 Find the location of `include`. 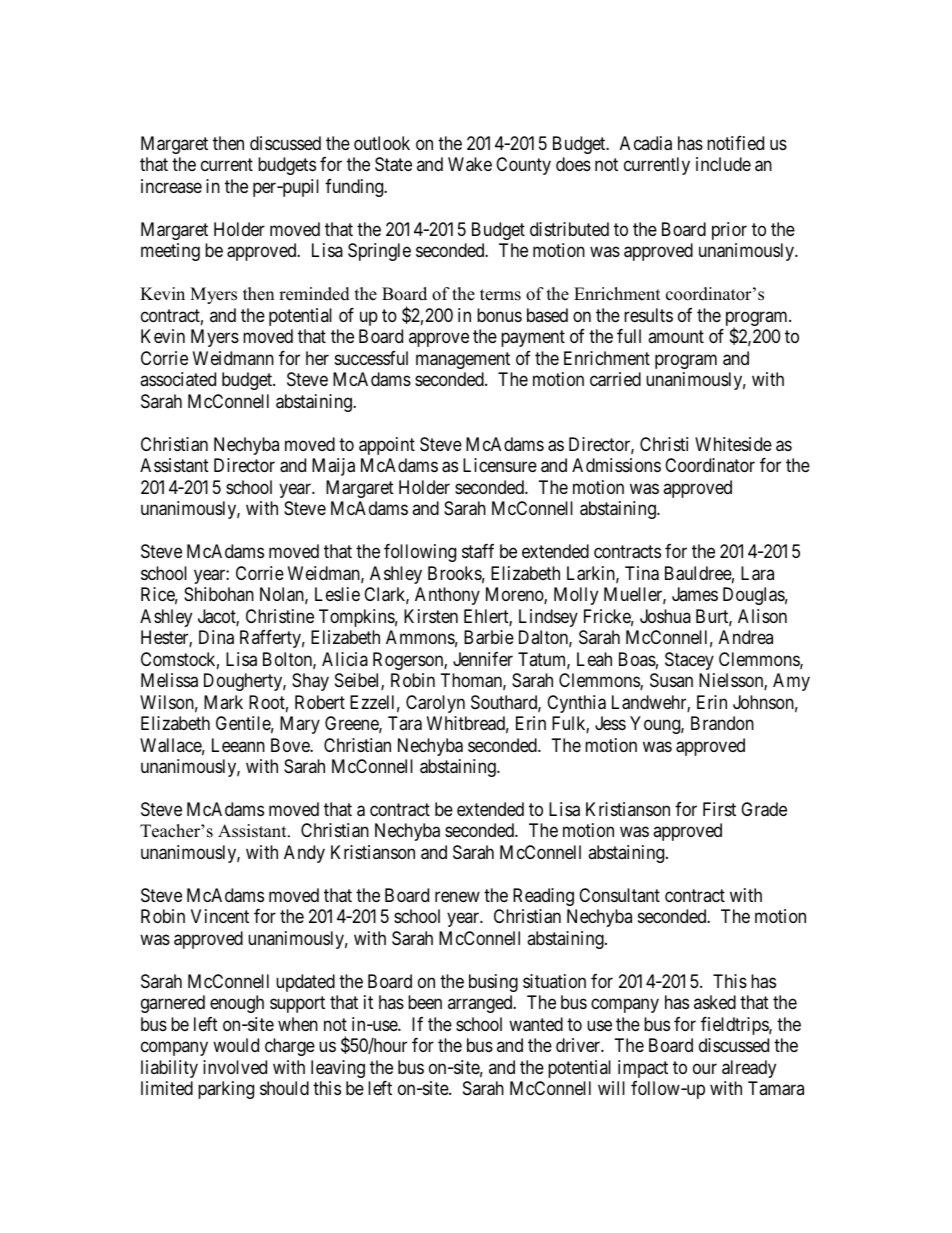

include is located at coordinates (723, 164).
